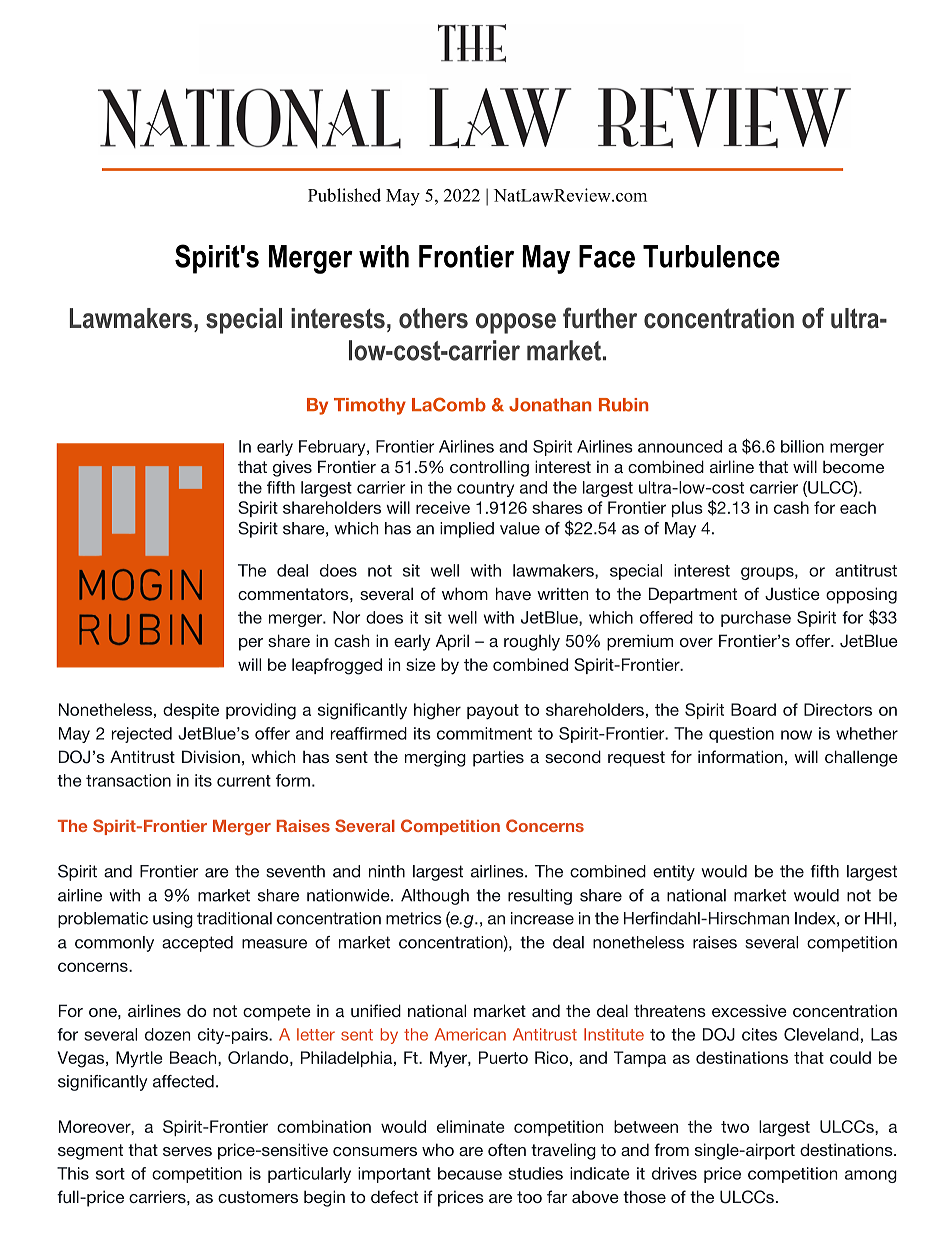 The height and width of the screenshot is (1233, 952). Describe the element at coordinates (173, 920) in the screenshot. I see `using` at that location.
